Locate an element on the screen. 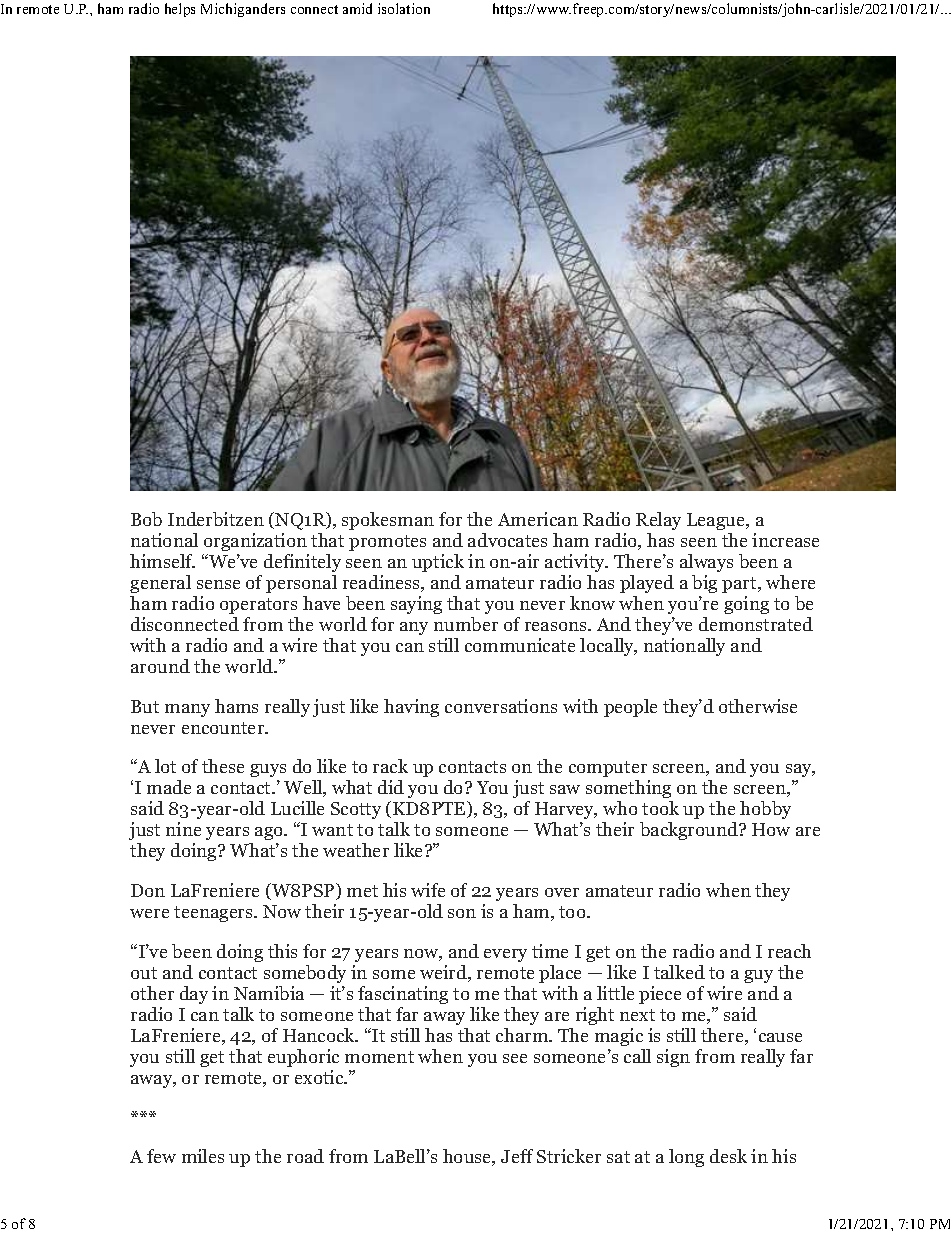 Image resolution: width=952 pixels, height=1233 pixels. helps is located at coordinates (180, 10).
